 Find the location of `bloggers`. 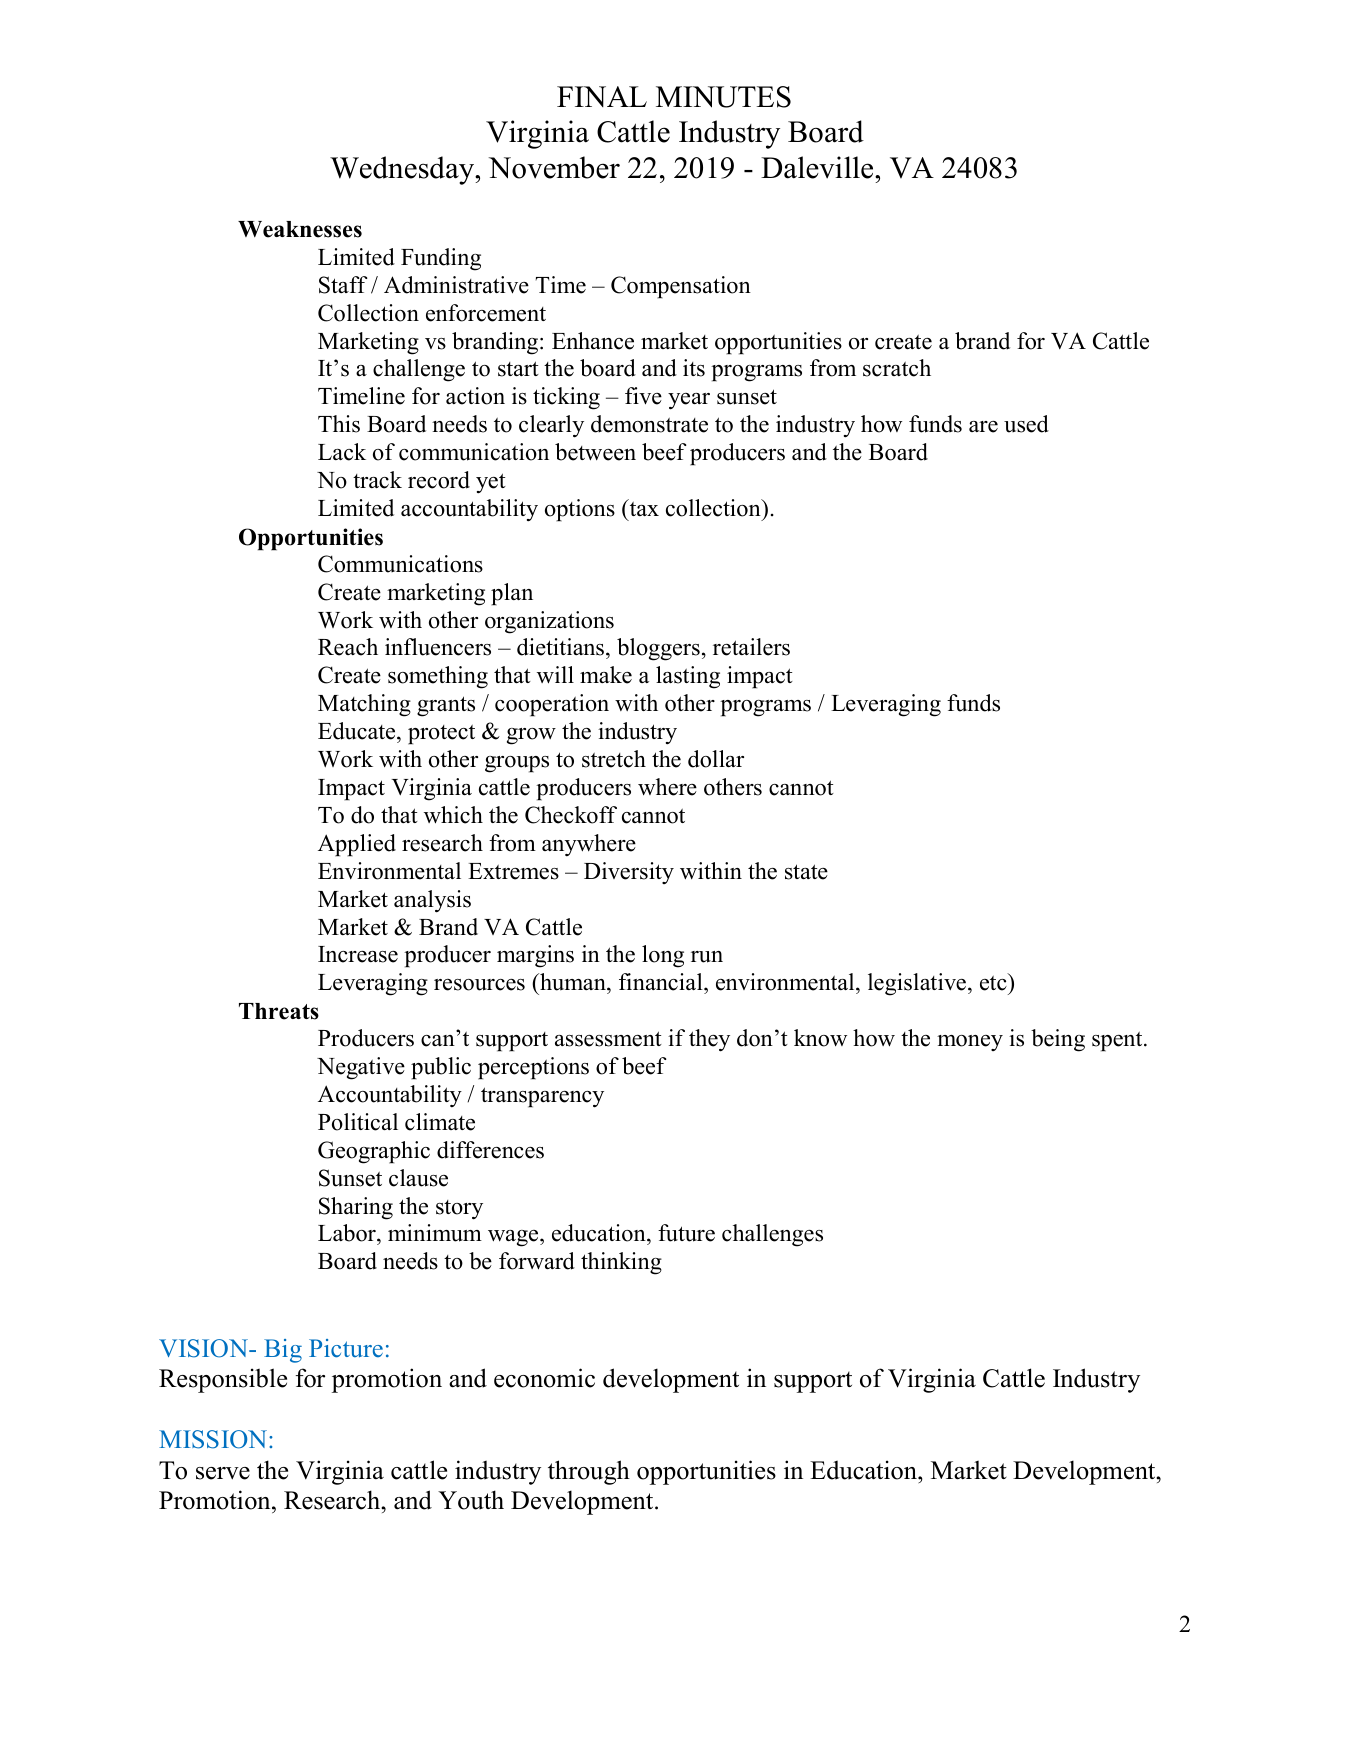

bloggers is located at coordinates (658, 649).
